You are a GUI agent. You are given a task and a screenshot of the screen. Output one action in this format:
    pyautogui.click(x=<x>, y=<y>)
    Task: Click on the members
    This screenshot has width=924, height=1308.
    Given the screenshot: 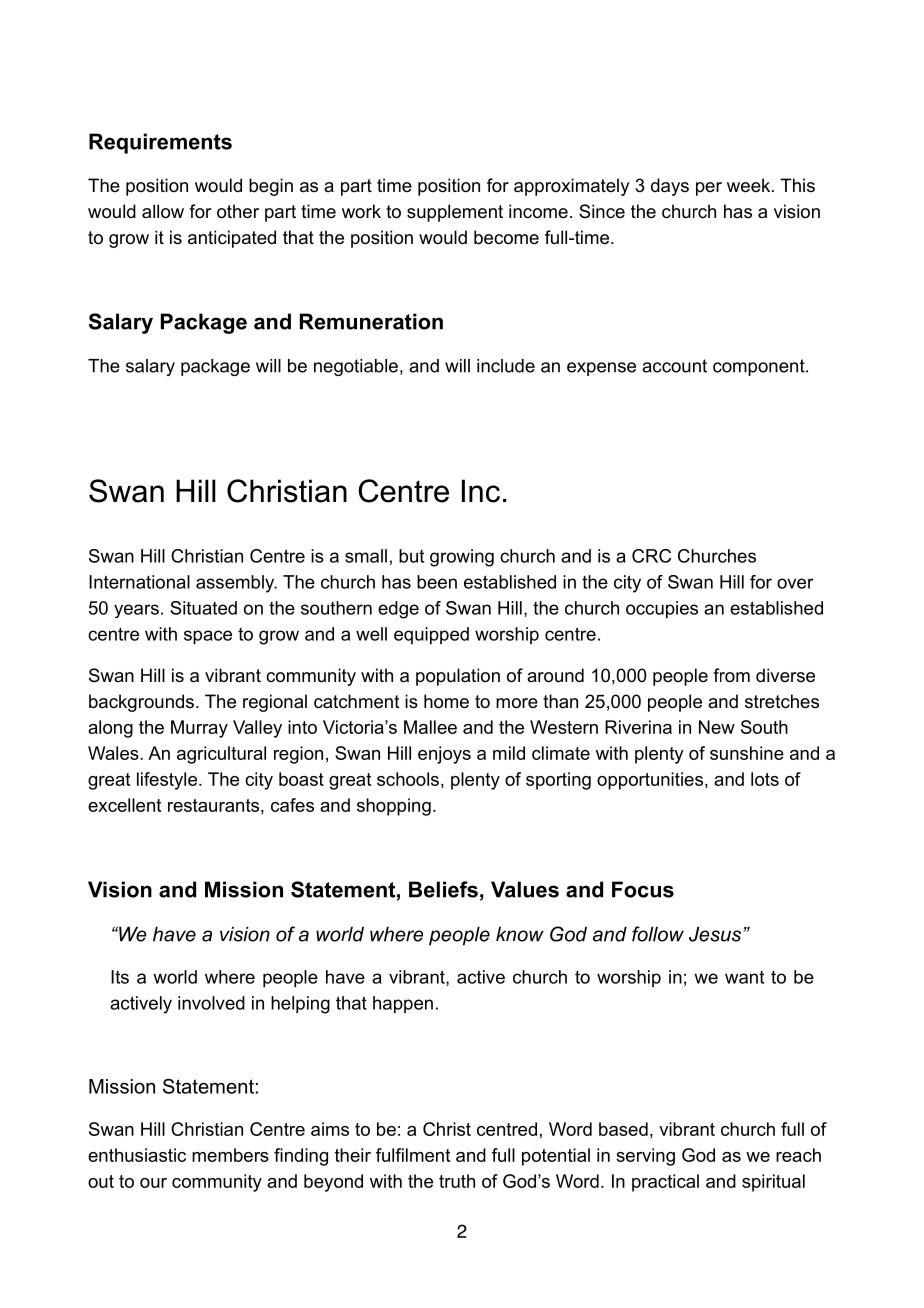 What is the action you would take?
    pyautogui.click(x=230, y=1155)
